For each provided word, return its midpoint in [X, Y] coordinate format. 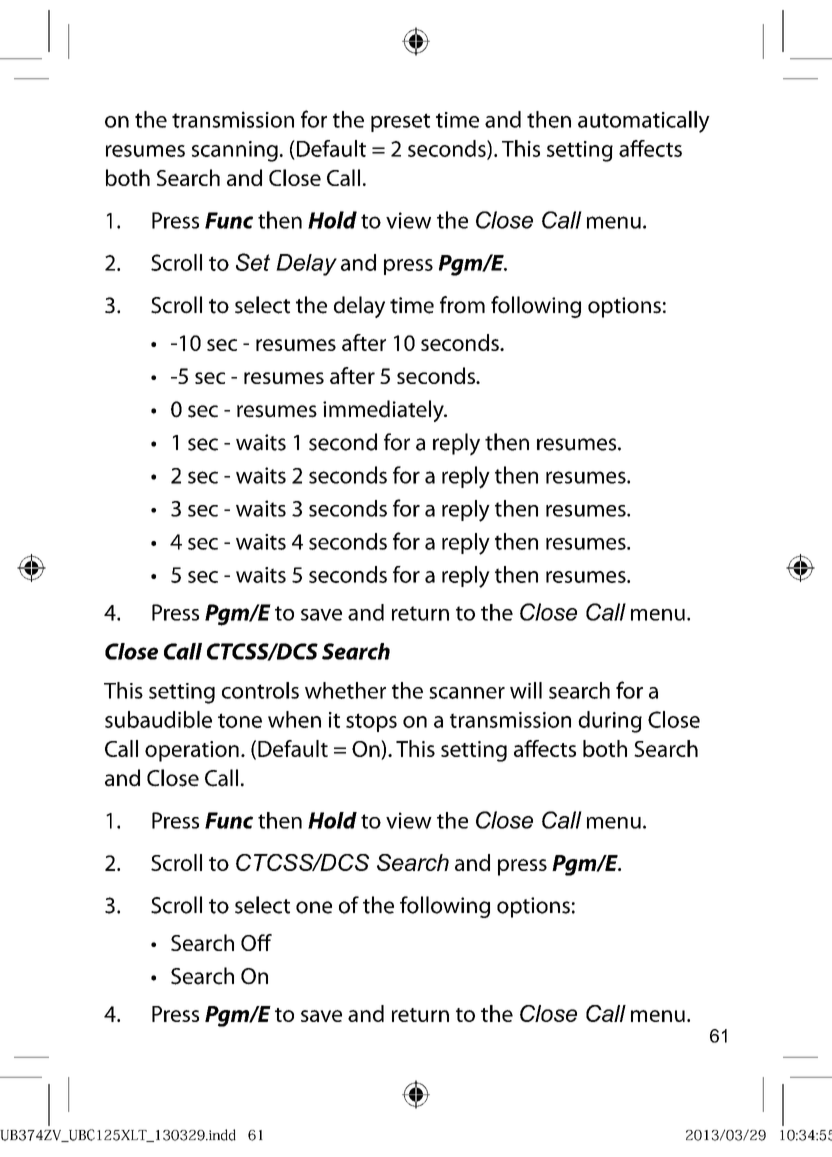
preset [400, 122]
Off [256, 942]
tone [240, 720]
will [526, 690]
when [294, 719]
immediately [384, 411]
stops [371, 722]
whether [345, 690]
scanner [467, 693]
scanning [235, 151]
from [462, 305]
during [610, 722]
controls [260, 690]
